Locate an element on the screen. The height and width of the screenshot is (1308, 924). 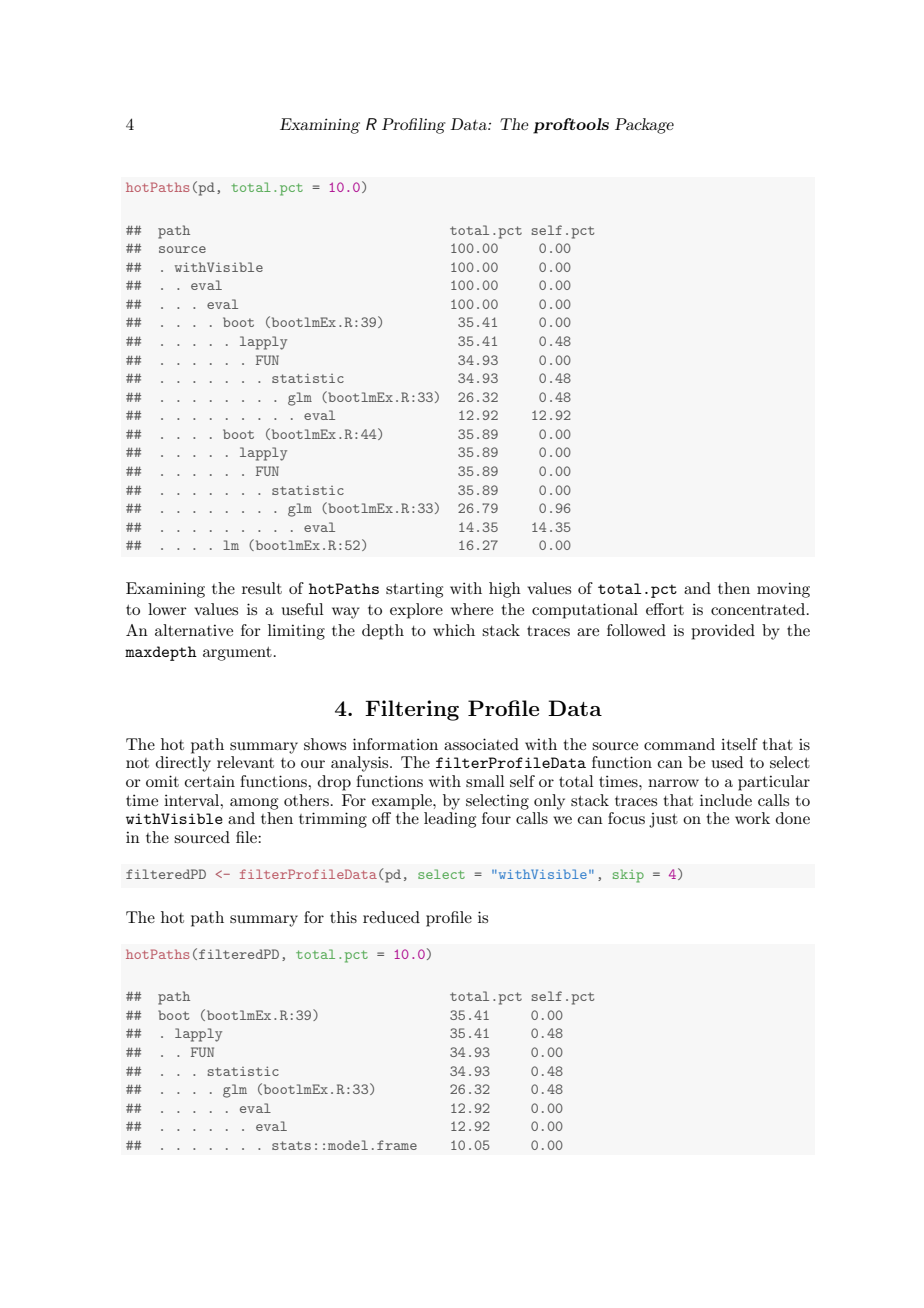
this is located at coordinates (343, 917).
